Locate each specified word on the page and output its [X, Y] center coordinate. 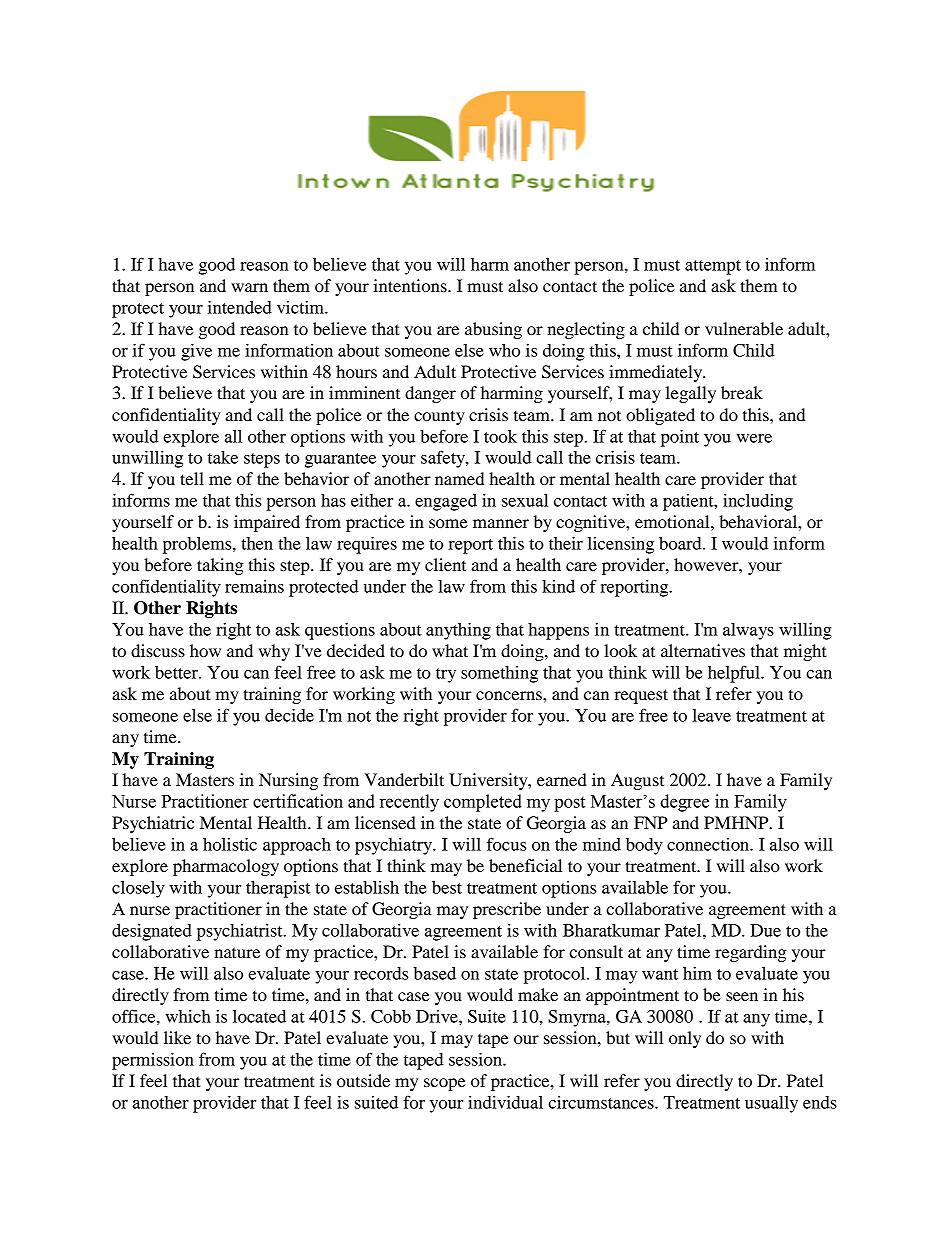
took [500, 436]
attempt [713, 267]
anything [458, 631]
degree [684, 803]
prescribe [507, 910]
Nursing [288, 781]
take [223, 457]
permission [153, 1061]
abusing [493, 330]
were [754, 438]
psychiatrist [241, 932]
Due [765, 930]
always [748, 631]
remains [254, 586]
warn [249, 287]
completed [483, 803]
